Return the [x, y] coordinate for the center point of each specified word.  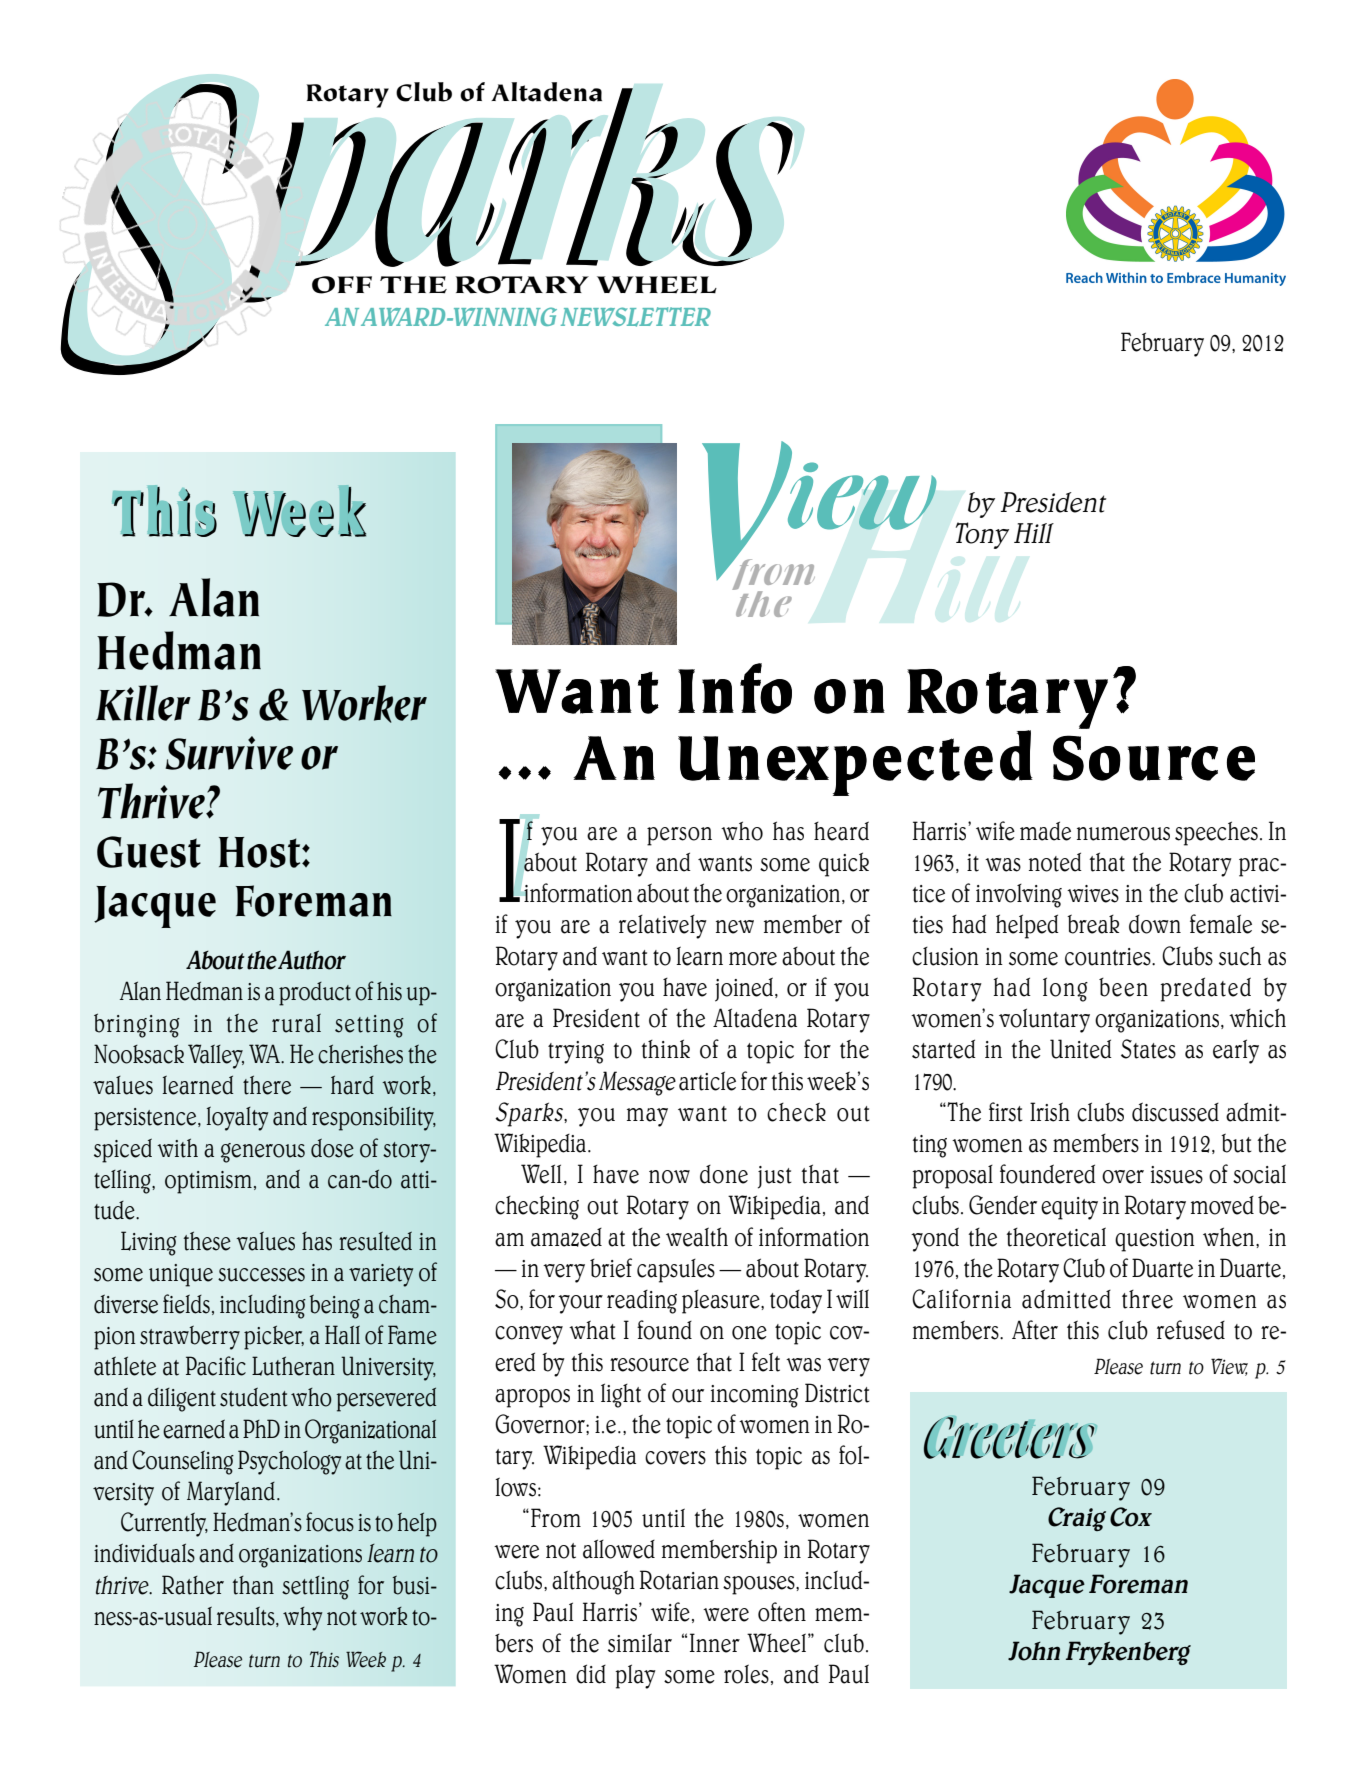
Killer [143, 703]
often [782, 1612]
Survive [229, 753]
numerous [1123, 834]
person [679, 836]
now [669, 1177]
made [1045, 831]
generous [263, 1153]
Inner [715, 1643]
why [303, 1619]
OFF [342, 285]
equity [1069, 1208]
